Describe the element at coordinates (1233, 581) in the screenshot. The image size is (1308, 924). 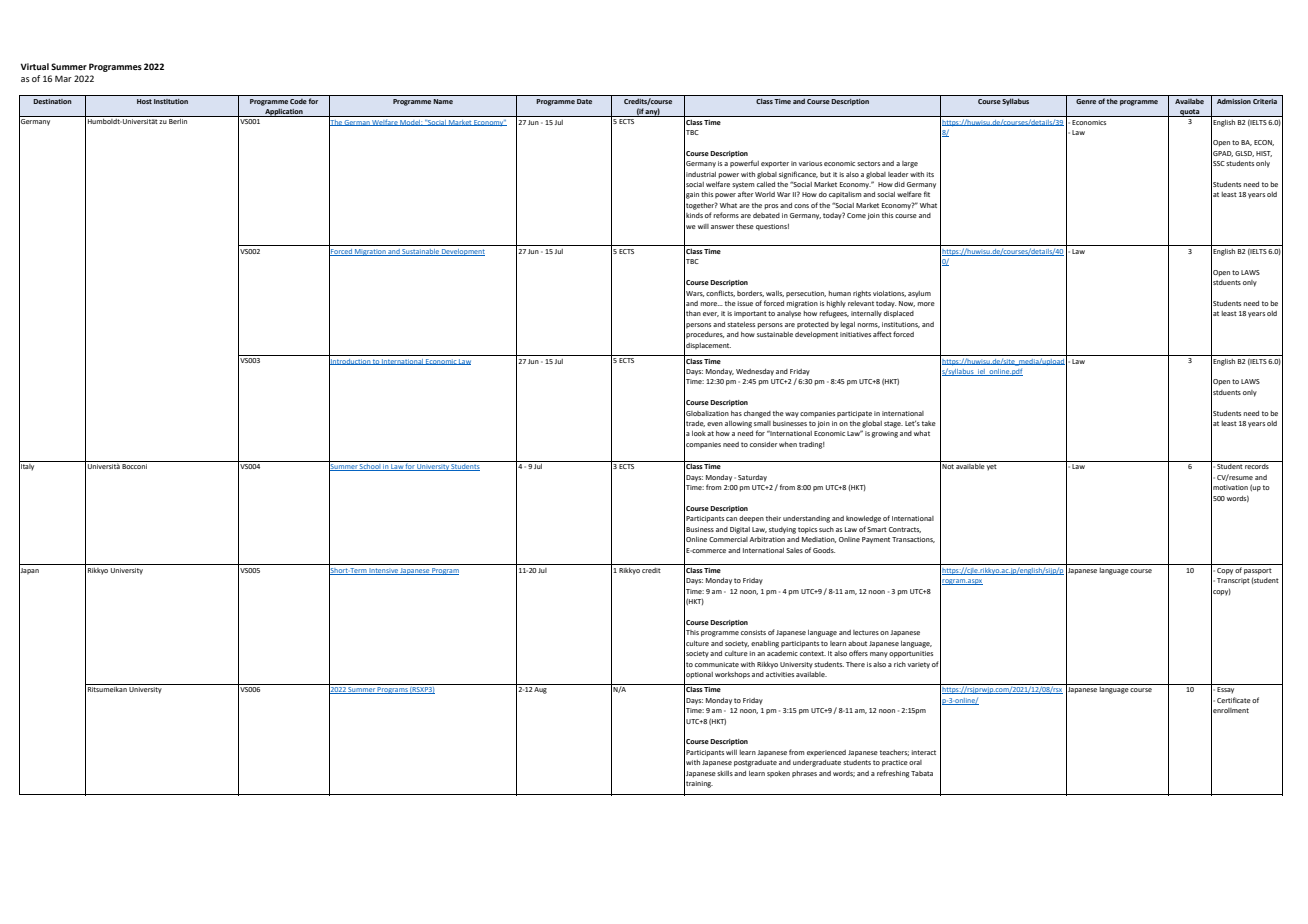
I see `Transcript` at that location.
